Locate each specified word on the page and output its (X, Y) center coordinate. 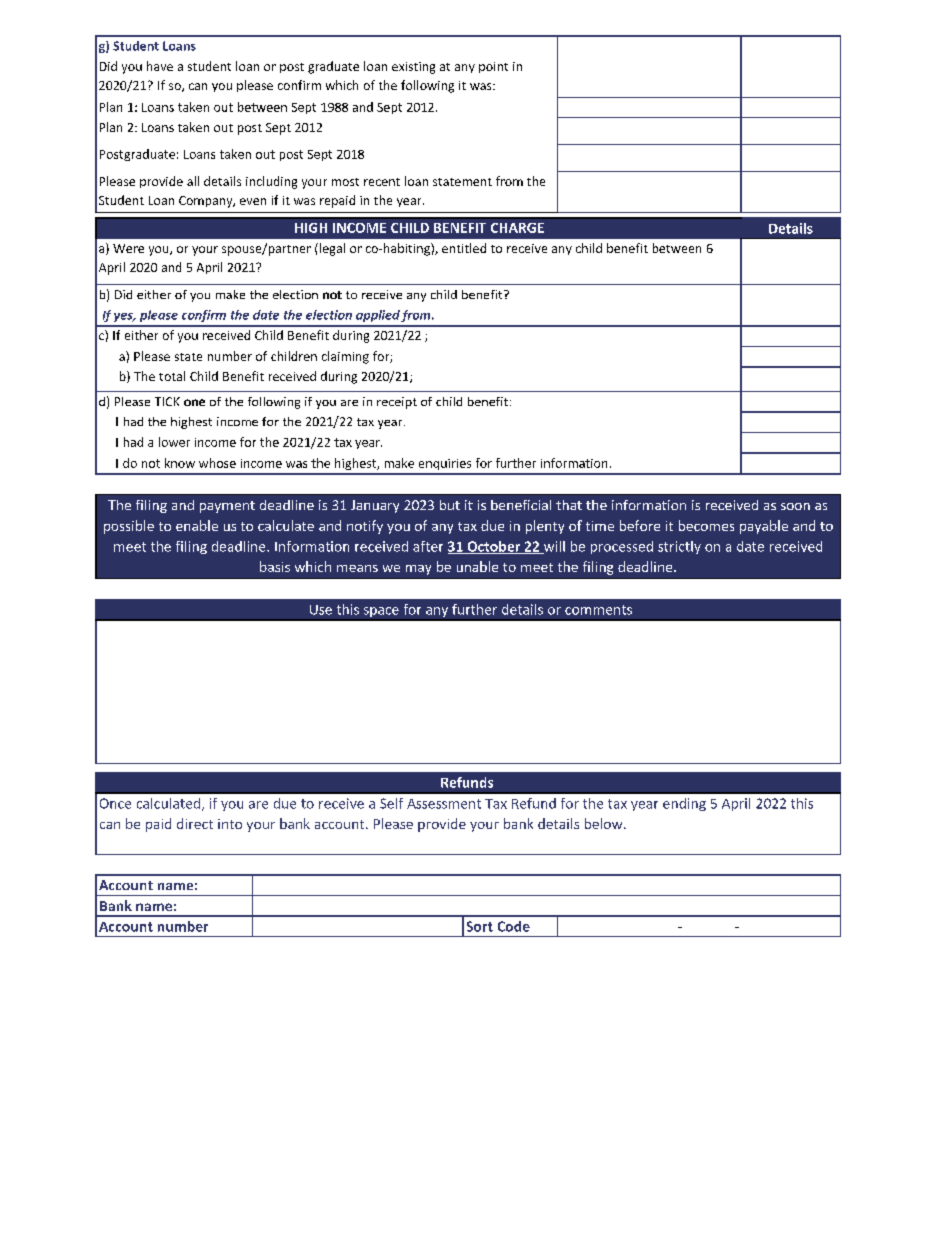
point (493, 67)
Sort (480, 926)
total (172, 376)
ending (684, 804)
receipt (397, 403)
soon (795, 506)
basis (275, 566)
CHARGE (517, 228)
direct (195, 823)
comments (598, 610)
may (418, 570)
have (160, 66)
